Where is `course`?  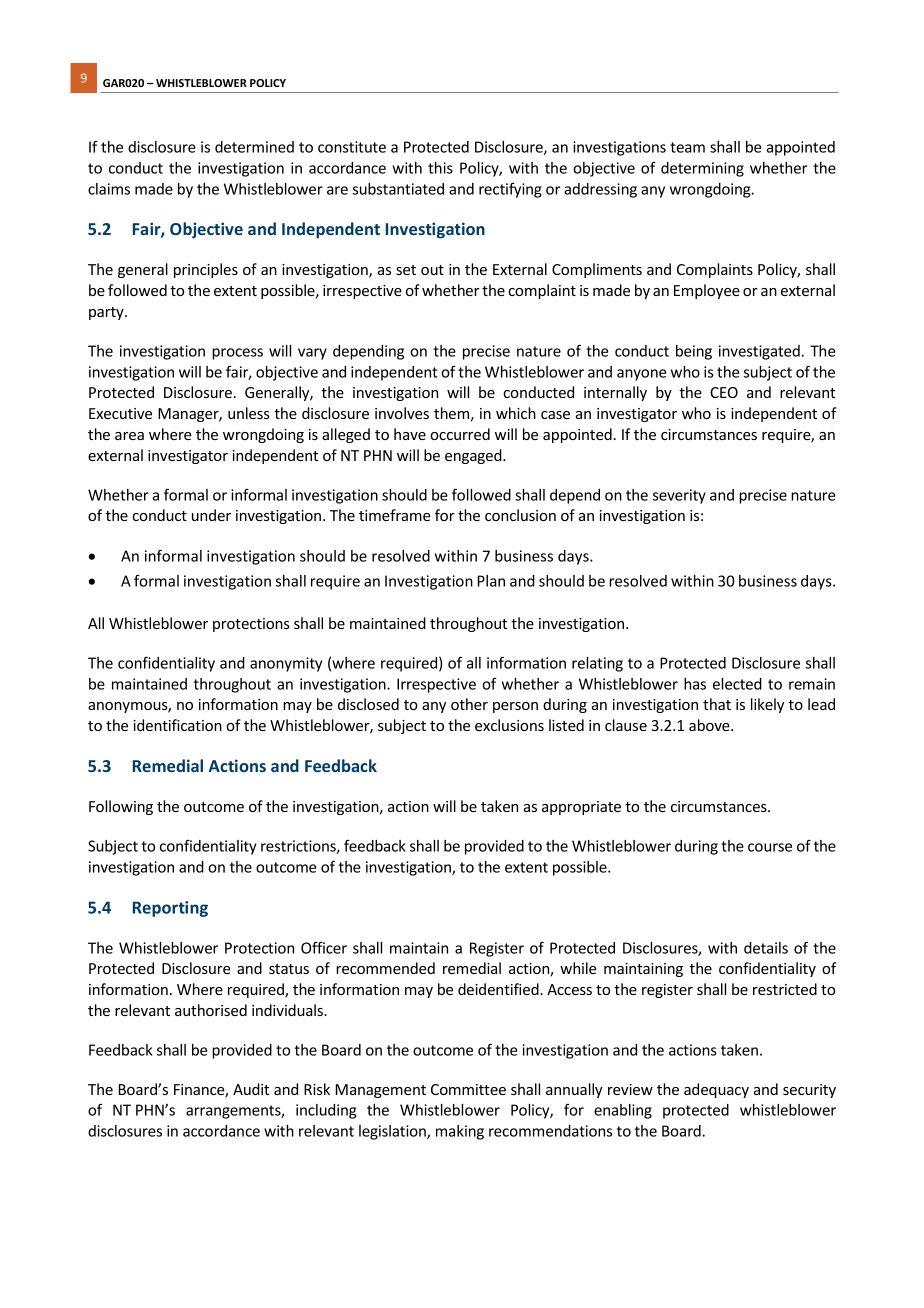
course is located at coordinates (770, 847).
